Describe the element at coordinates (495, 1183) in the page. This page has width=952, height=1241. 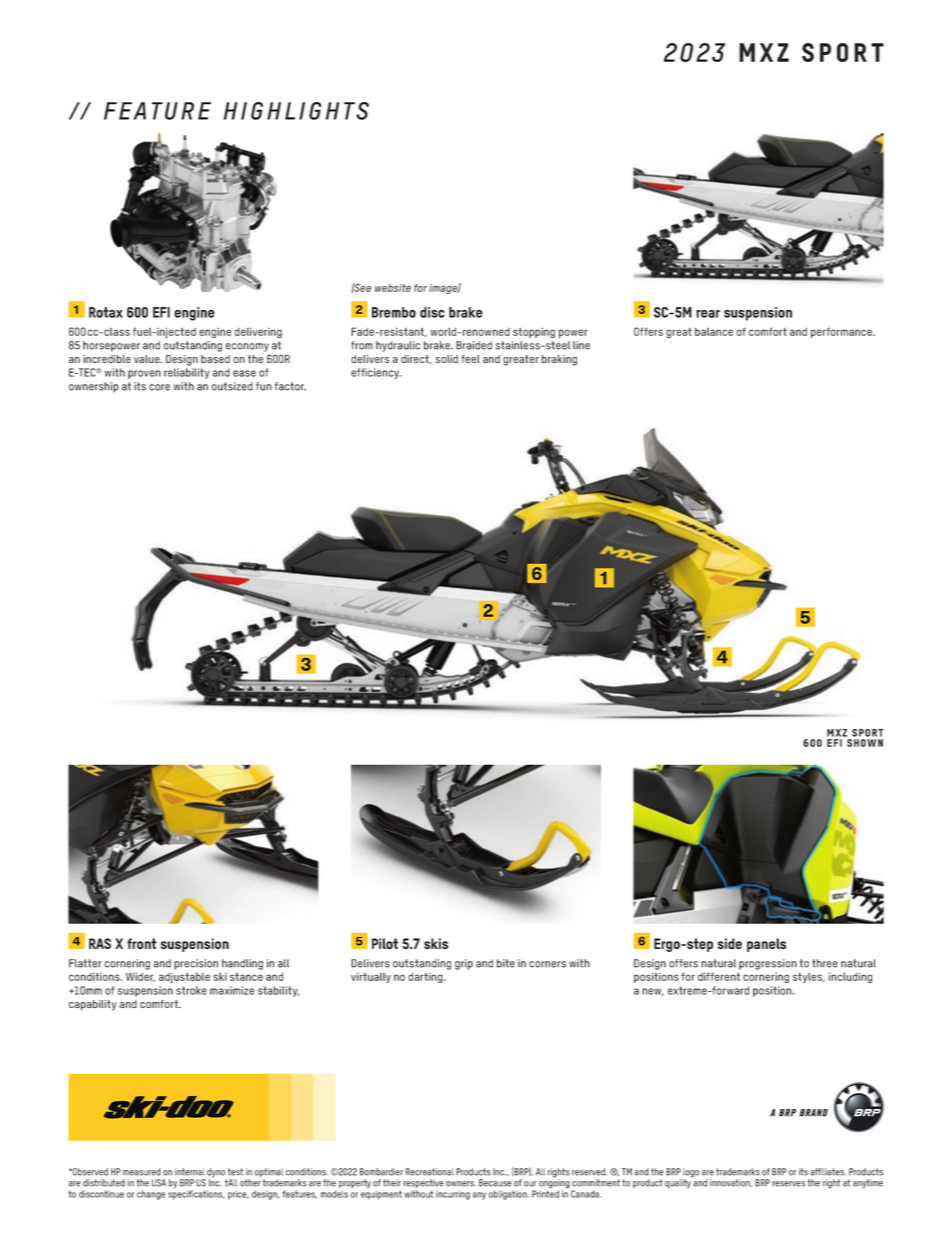
I see `Because` at that location.
